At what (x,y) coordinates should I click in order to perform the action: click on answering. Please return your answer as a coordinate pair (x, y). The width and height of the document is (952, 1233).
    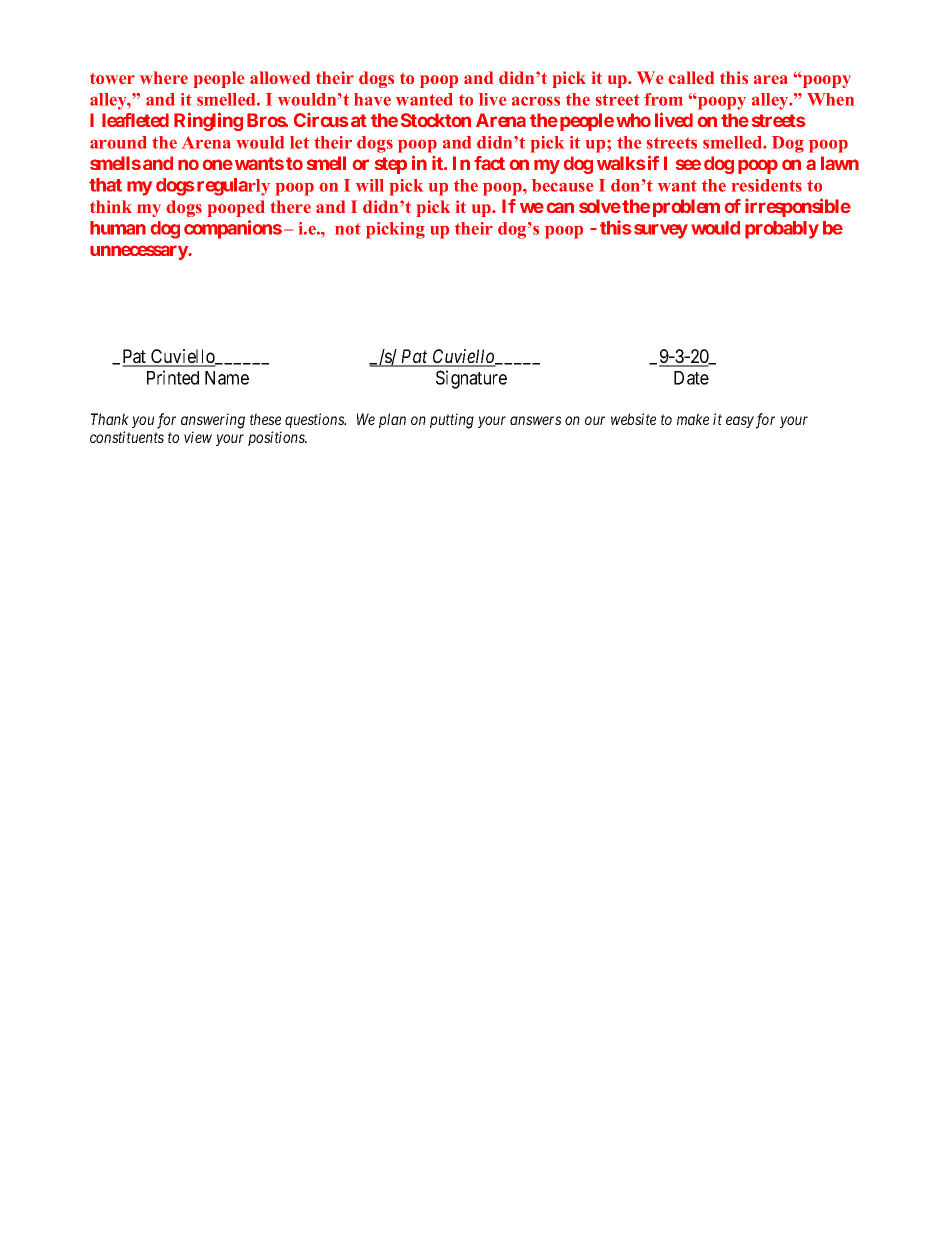
    Looking at the image, I should click on (213, 421).
